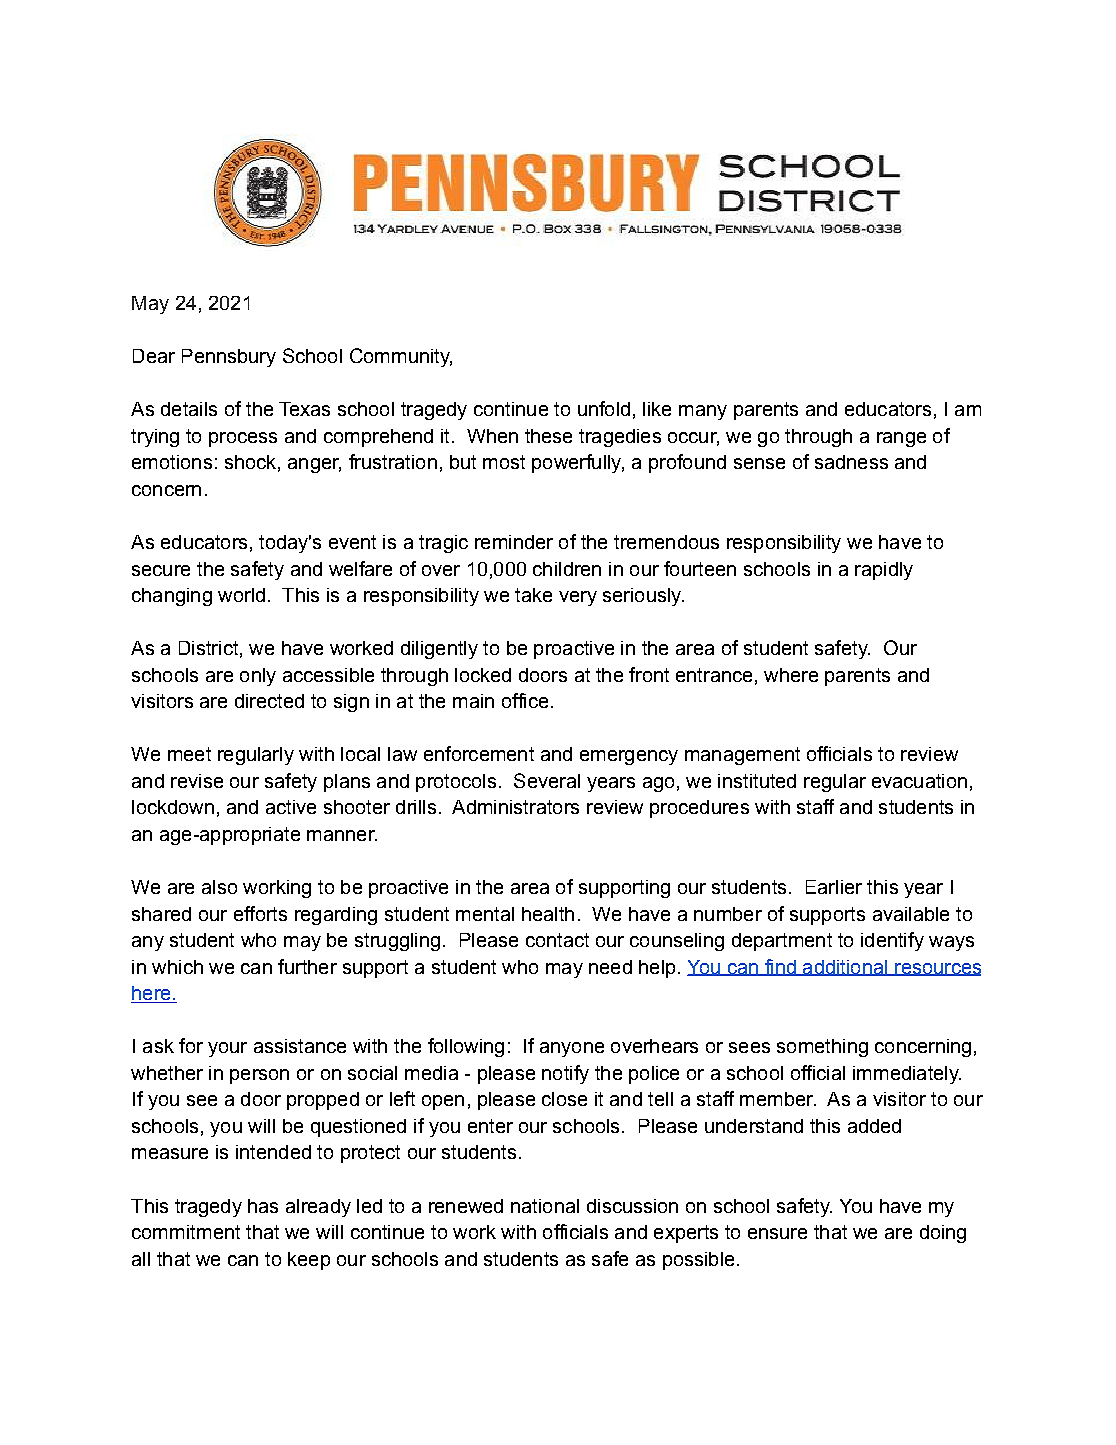 The height and width of the screenshot is (1445, 1116). I want to click on commitment, so click(186, 1232).
